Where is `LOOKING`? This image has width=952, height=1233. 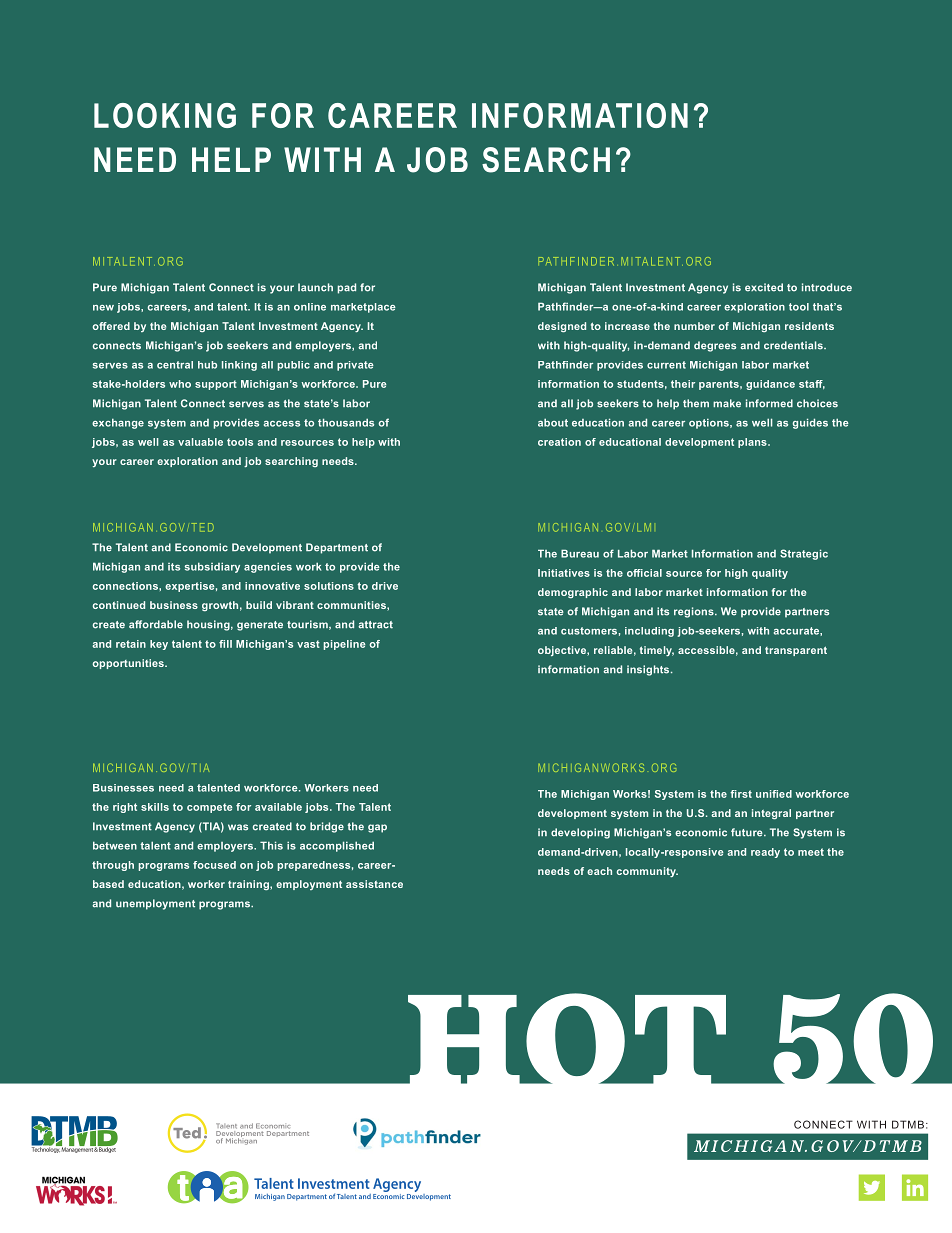 LOOKING is located at coordinates (165, 115).
